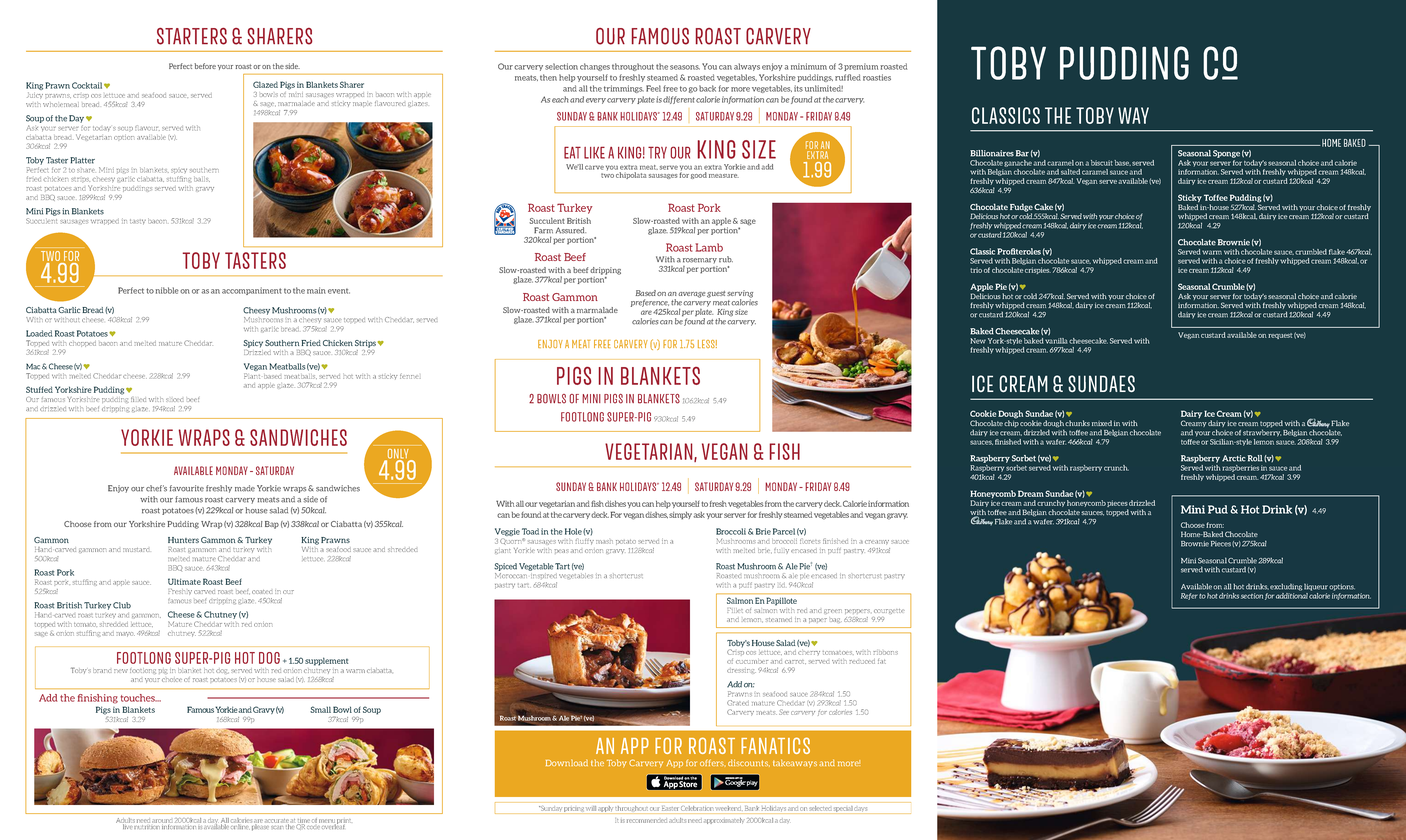 This screenshot has width=1406, height=840. Describe the element at coordinates (167, 290) in the screenshot. I see `nibble` at that location.
